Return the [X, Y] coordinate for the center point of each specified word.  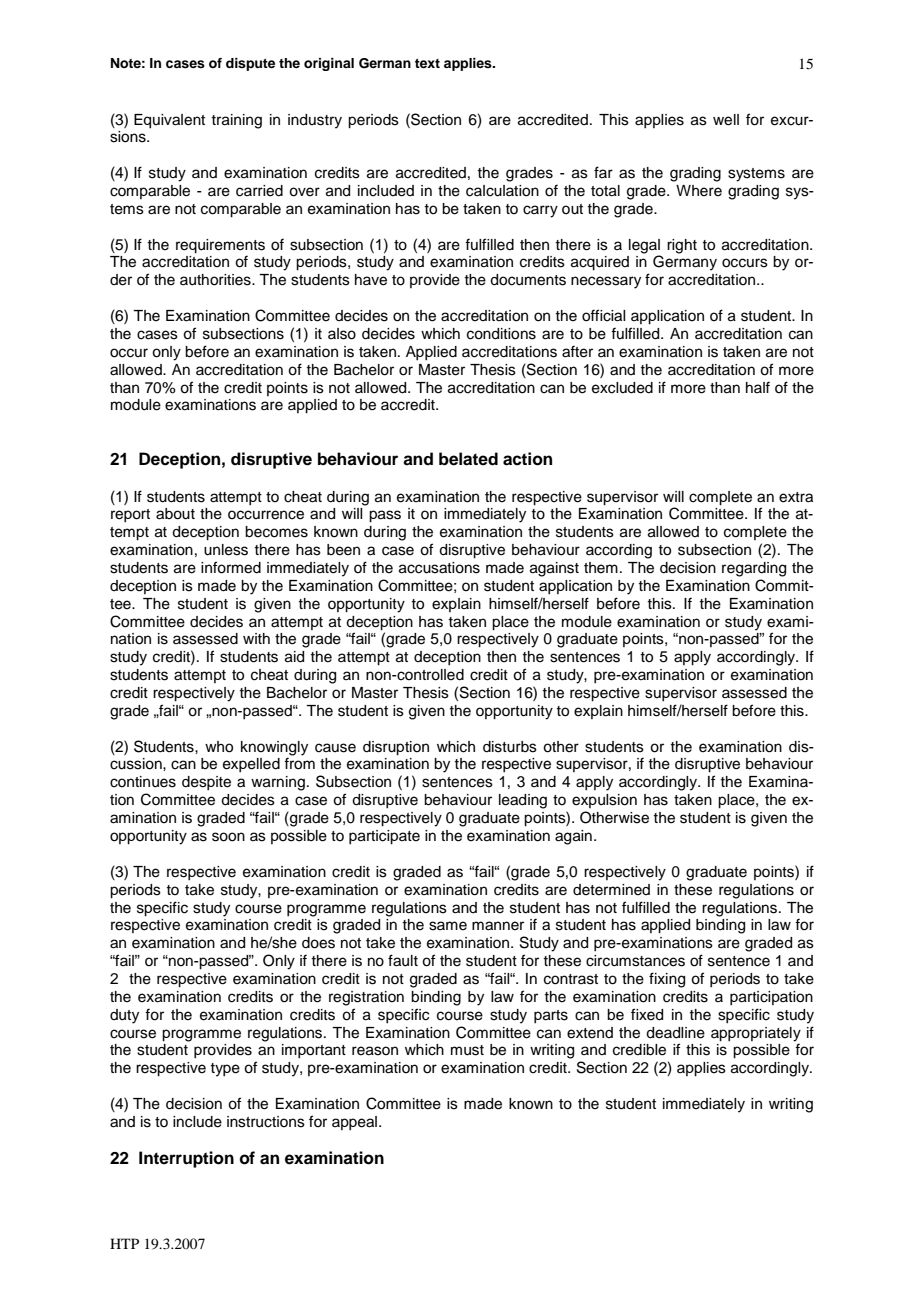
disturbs [510, 747]
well [726, 120]
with [256, 638]
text [427, 63]
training [236, 121]
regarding [754, 569]
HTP [124, 1243]
